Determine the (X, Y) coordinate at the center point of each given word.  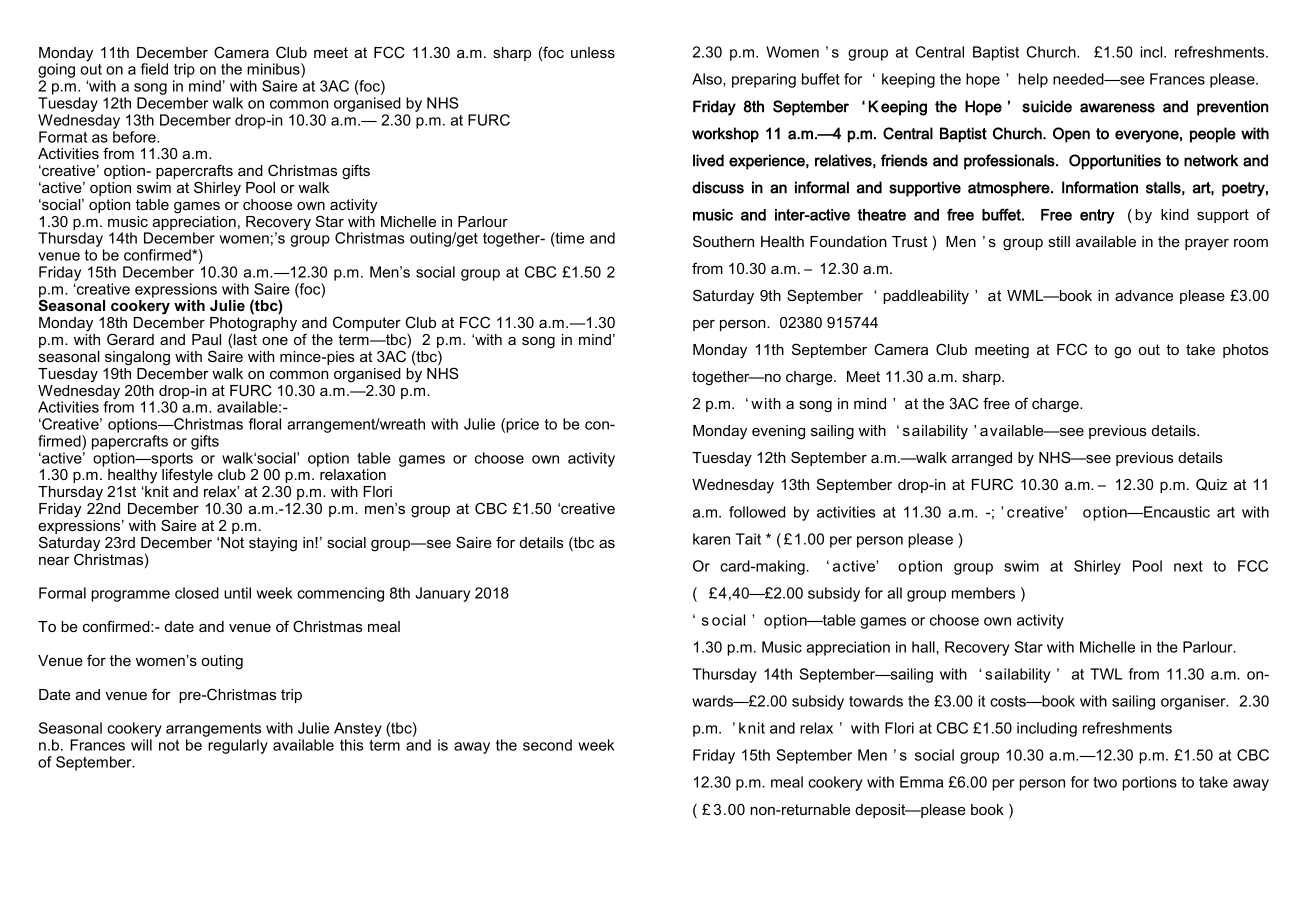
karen (711, 539)
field (154, 69)
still (1059, 241)
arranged (982, 459)
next (1188, 566)
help (1033, 80)
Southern (723, 241)
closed (197, 593)
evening (778, 432)
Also (708, 79)
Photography (253, 324)
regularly (238, 746)
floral (265, 424)
